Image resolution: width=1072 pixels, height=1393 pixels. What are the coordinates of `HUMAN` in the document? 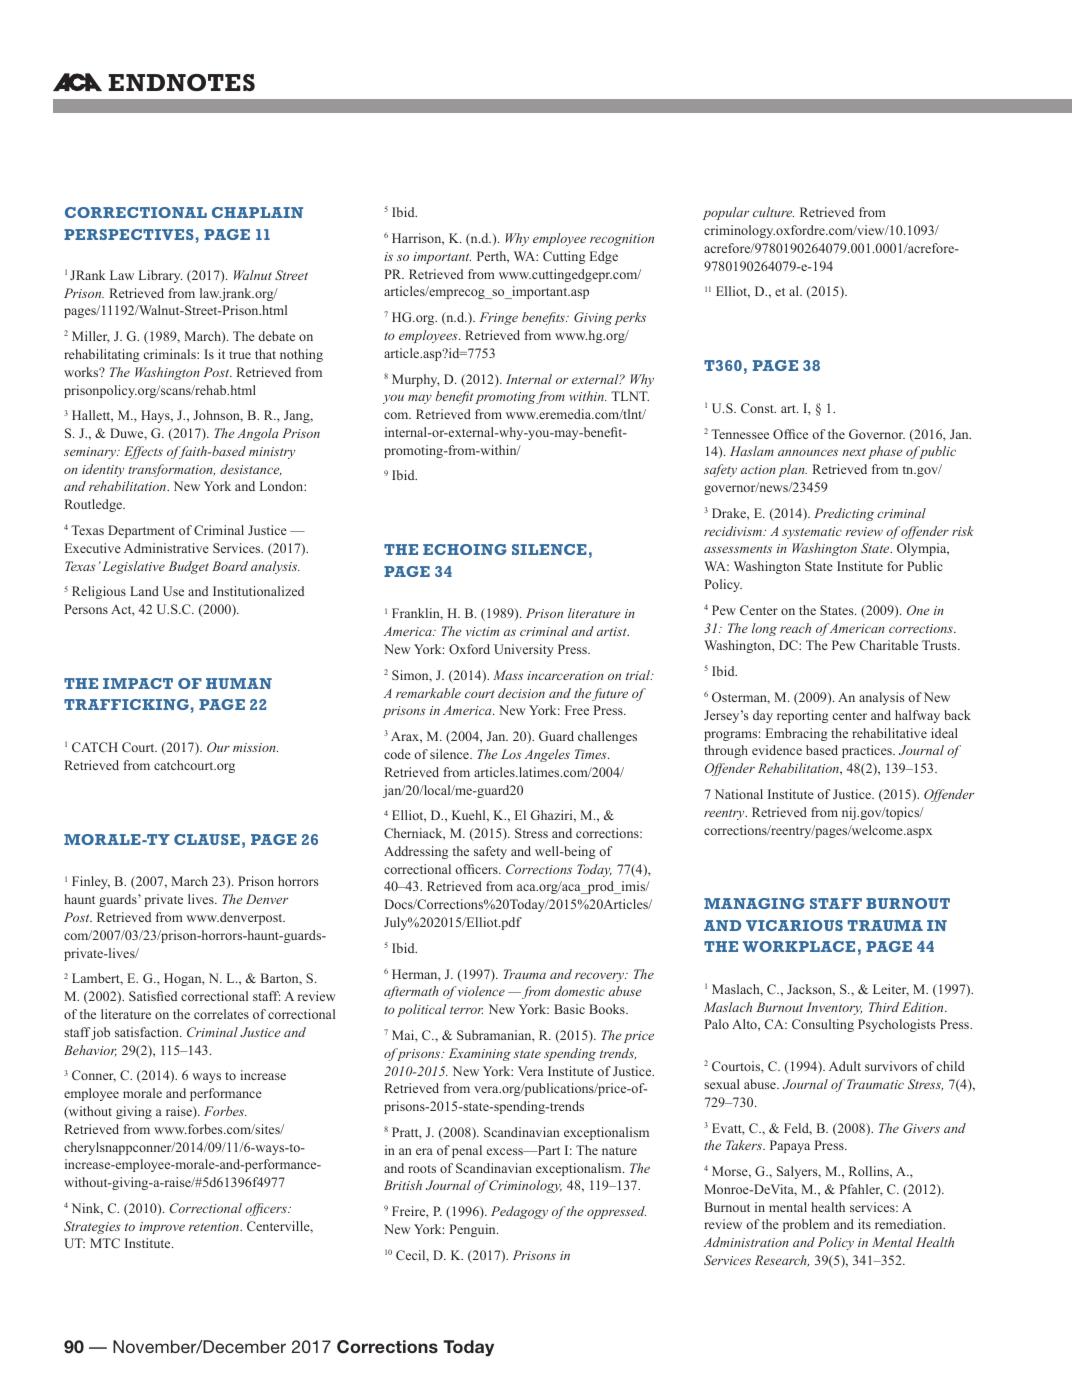 It's located at (239, 683).
